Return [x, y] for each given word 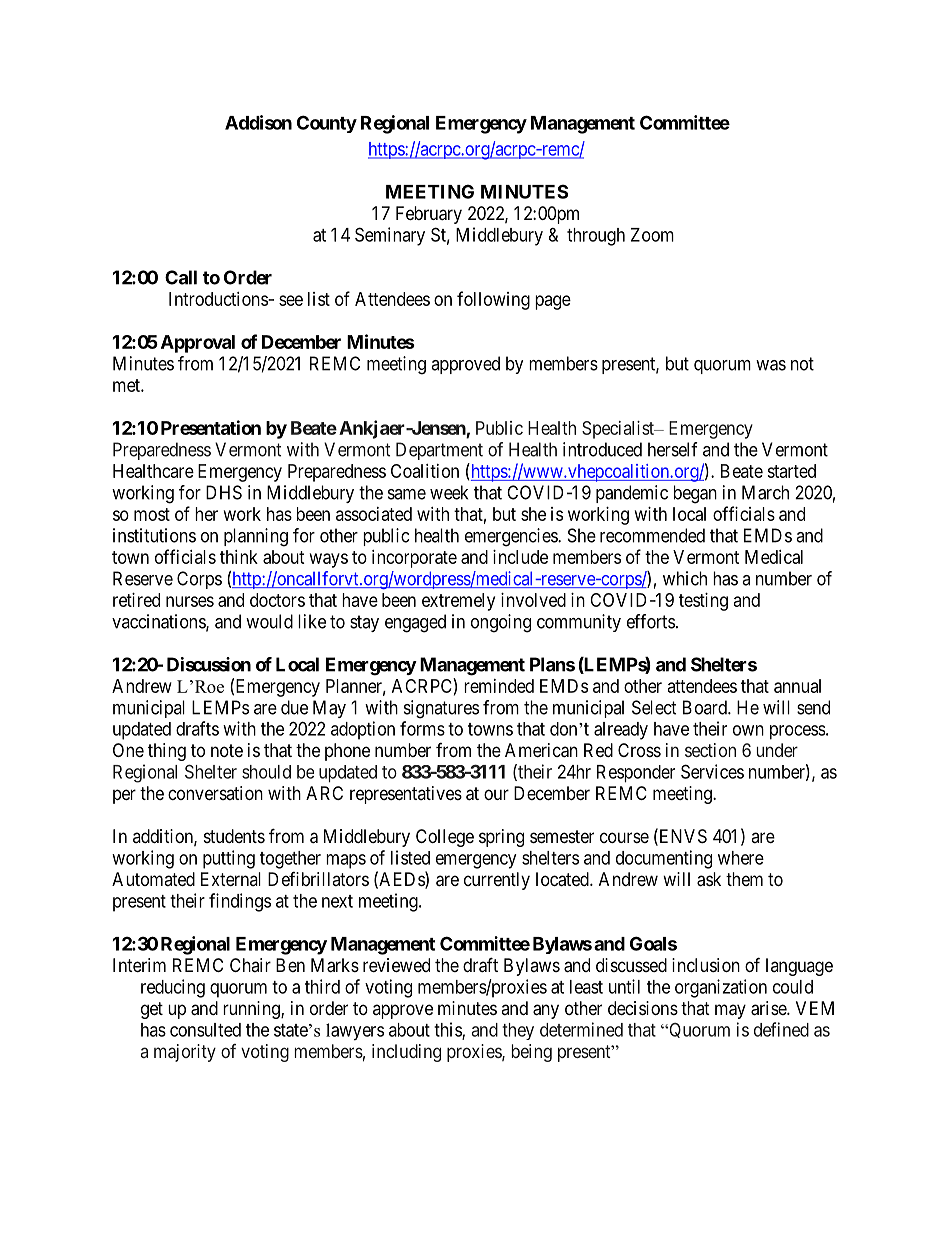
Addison [258, 122]
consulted [205, 1030]
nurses [190, 601]
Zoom [652, 235]
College [445, 838]
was [771, 365]
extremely [458, 602]
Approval [198, 344]
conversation [215, 793]
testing [703, 602]
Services [712, 771]
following [493, 300]
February [429, 215]
